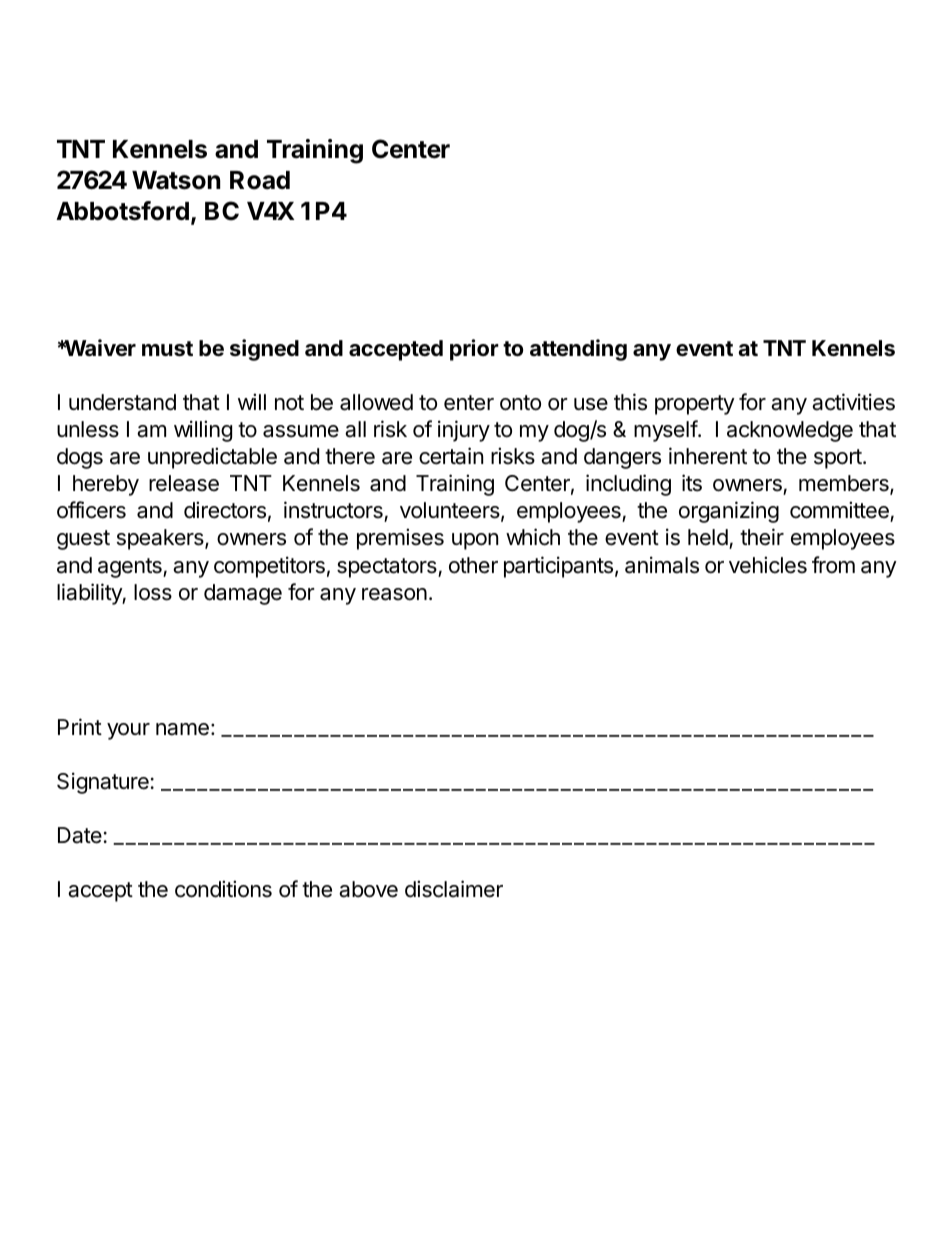 This screenshot has width=952, height=1233. What do you see at coordinates (768, 565) in the screenshot?
I see `vehicles` at bounding box center [768, 565].
